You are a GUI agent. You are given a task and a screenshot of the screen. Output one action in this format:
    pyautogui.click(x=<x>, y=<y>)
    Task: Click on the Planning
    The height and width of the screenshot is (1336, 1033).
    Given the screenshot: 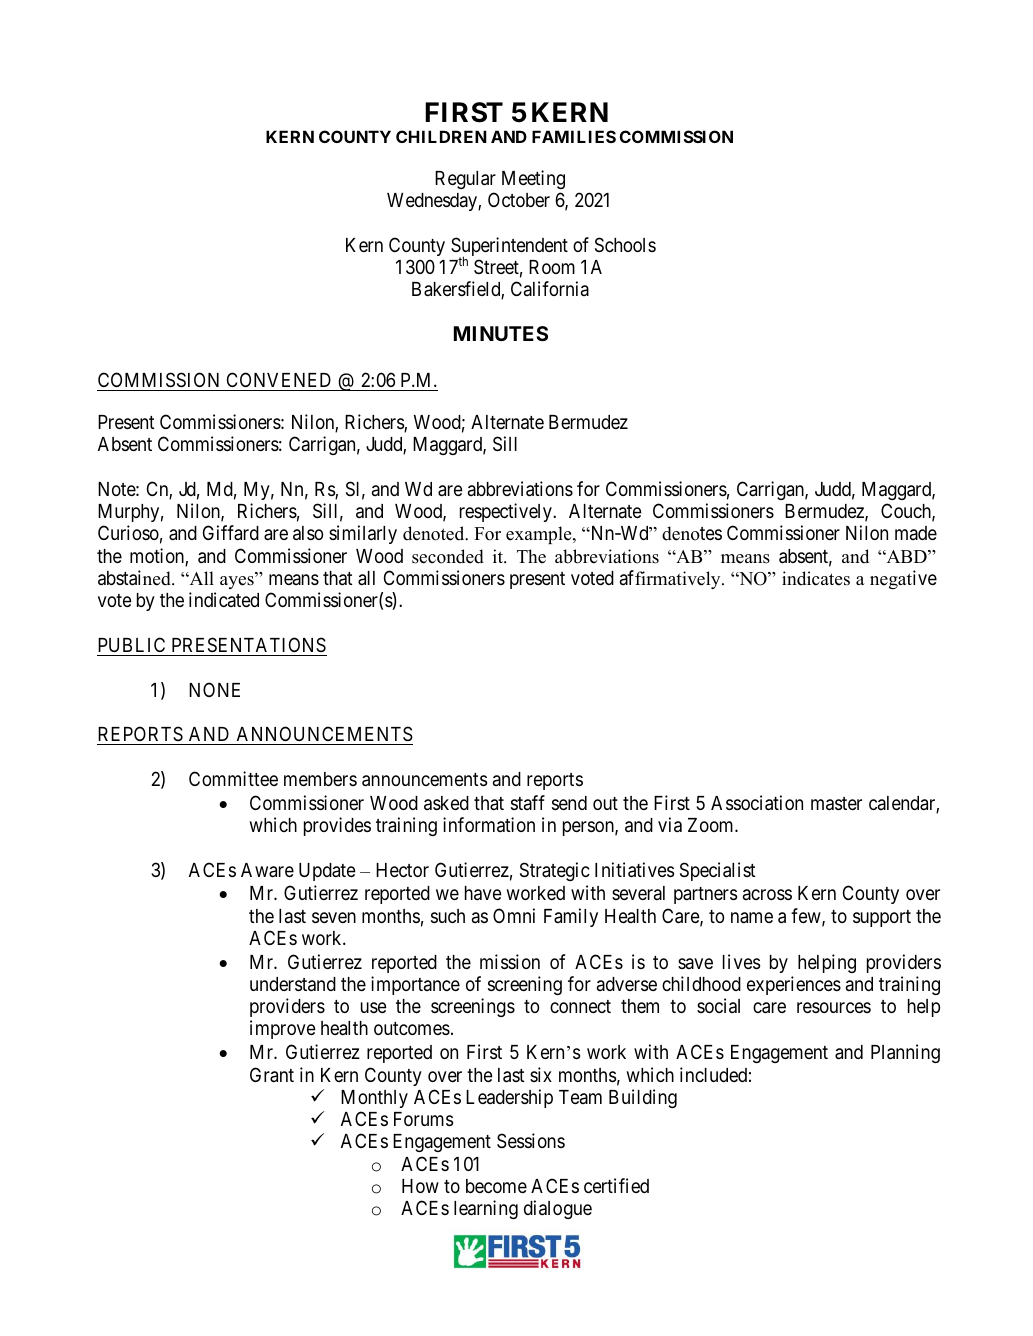 What is the action you would take?
    pyautogui.click(x=905, y=1053)
